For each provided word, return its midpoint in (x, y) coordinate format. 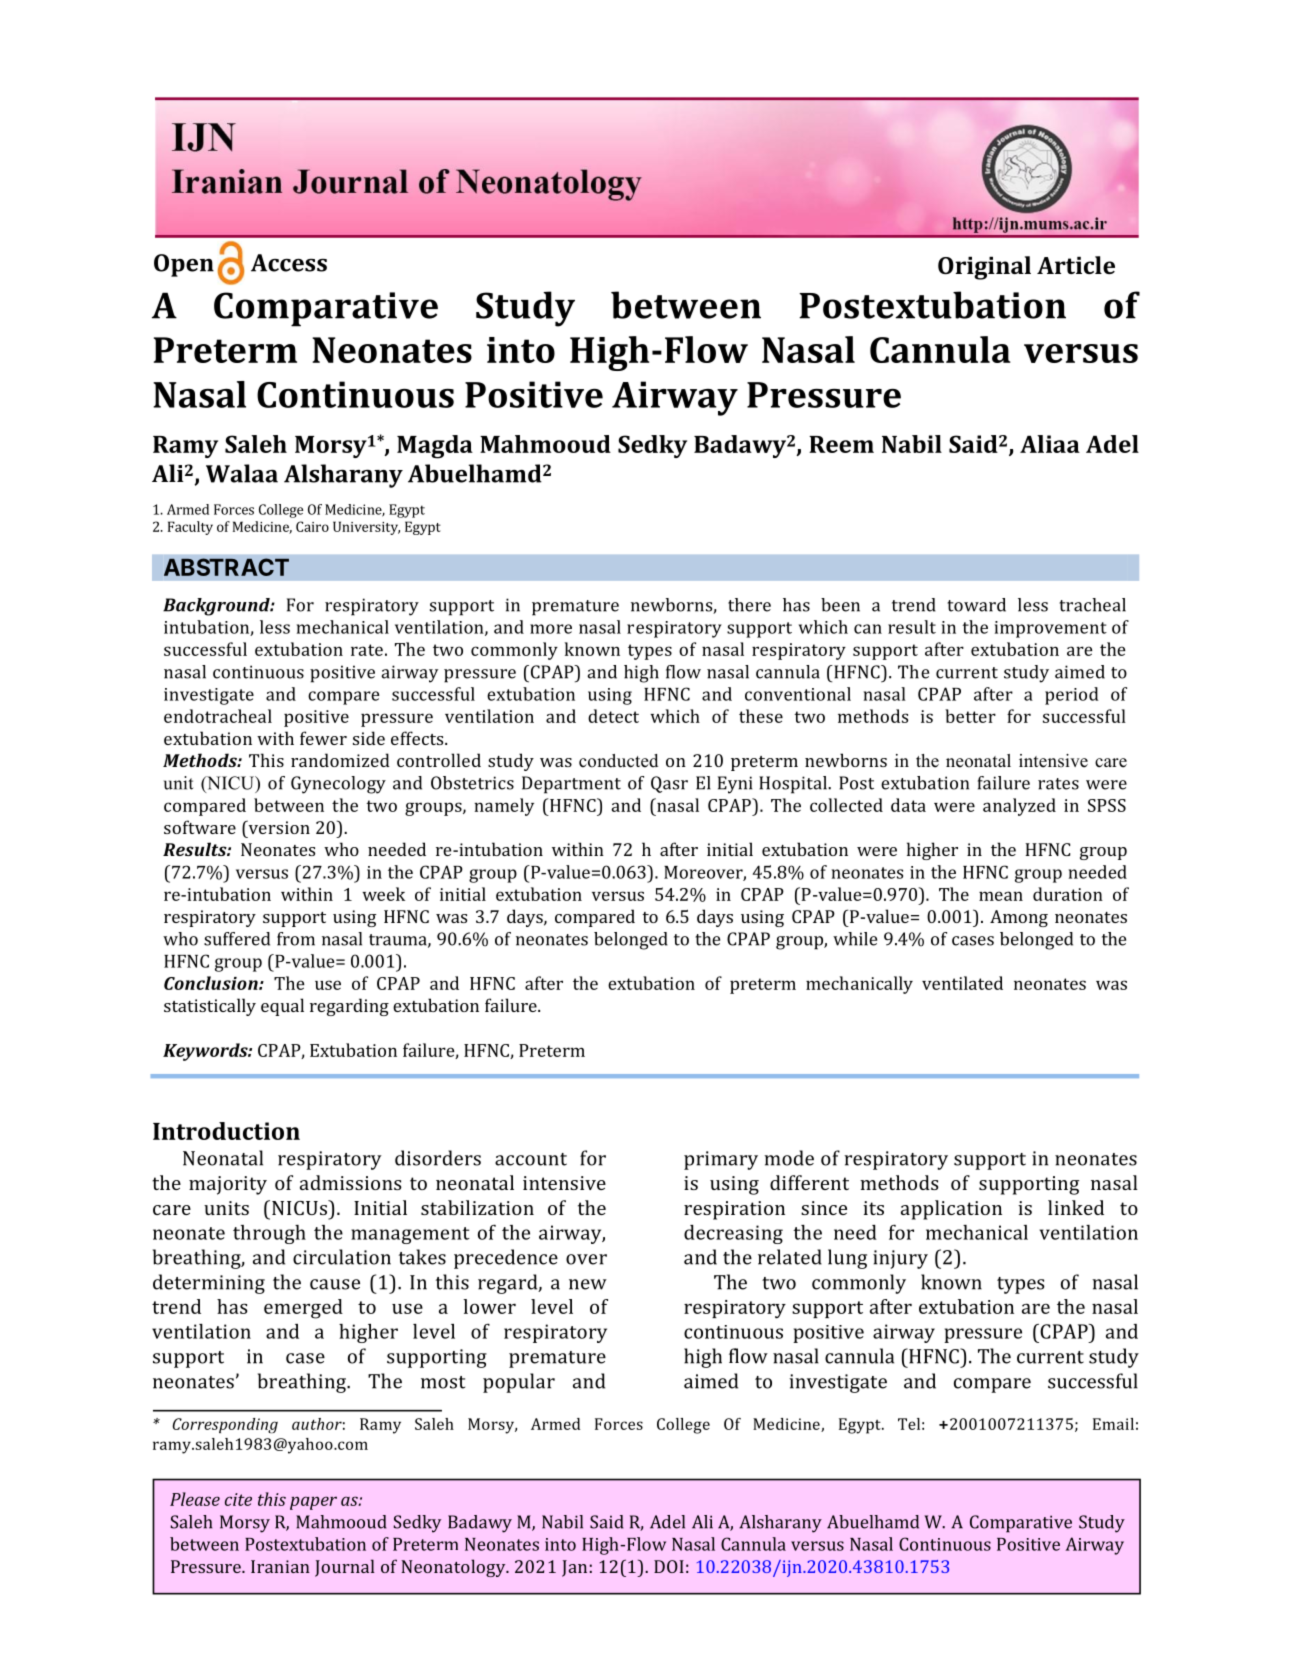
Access (289, 263)
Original (984, 268)
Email (1113, 1424)
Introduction (226, 1131)
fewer (323, 738)
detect (613, 716)
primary (721, 1160)
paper (313, 1503)
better (970, 716)
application (951, 1210)
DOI (669, 1566)
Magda (435, 447)
